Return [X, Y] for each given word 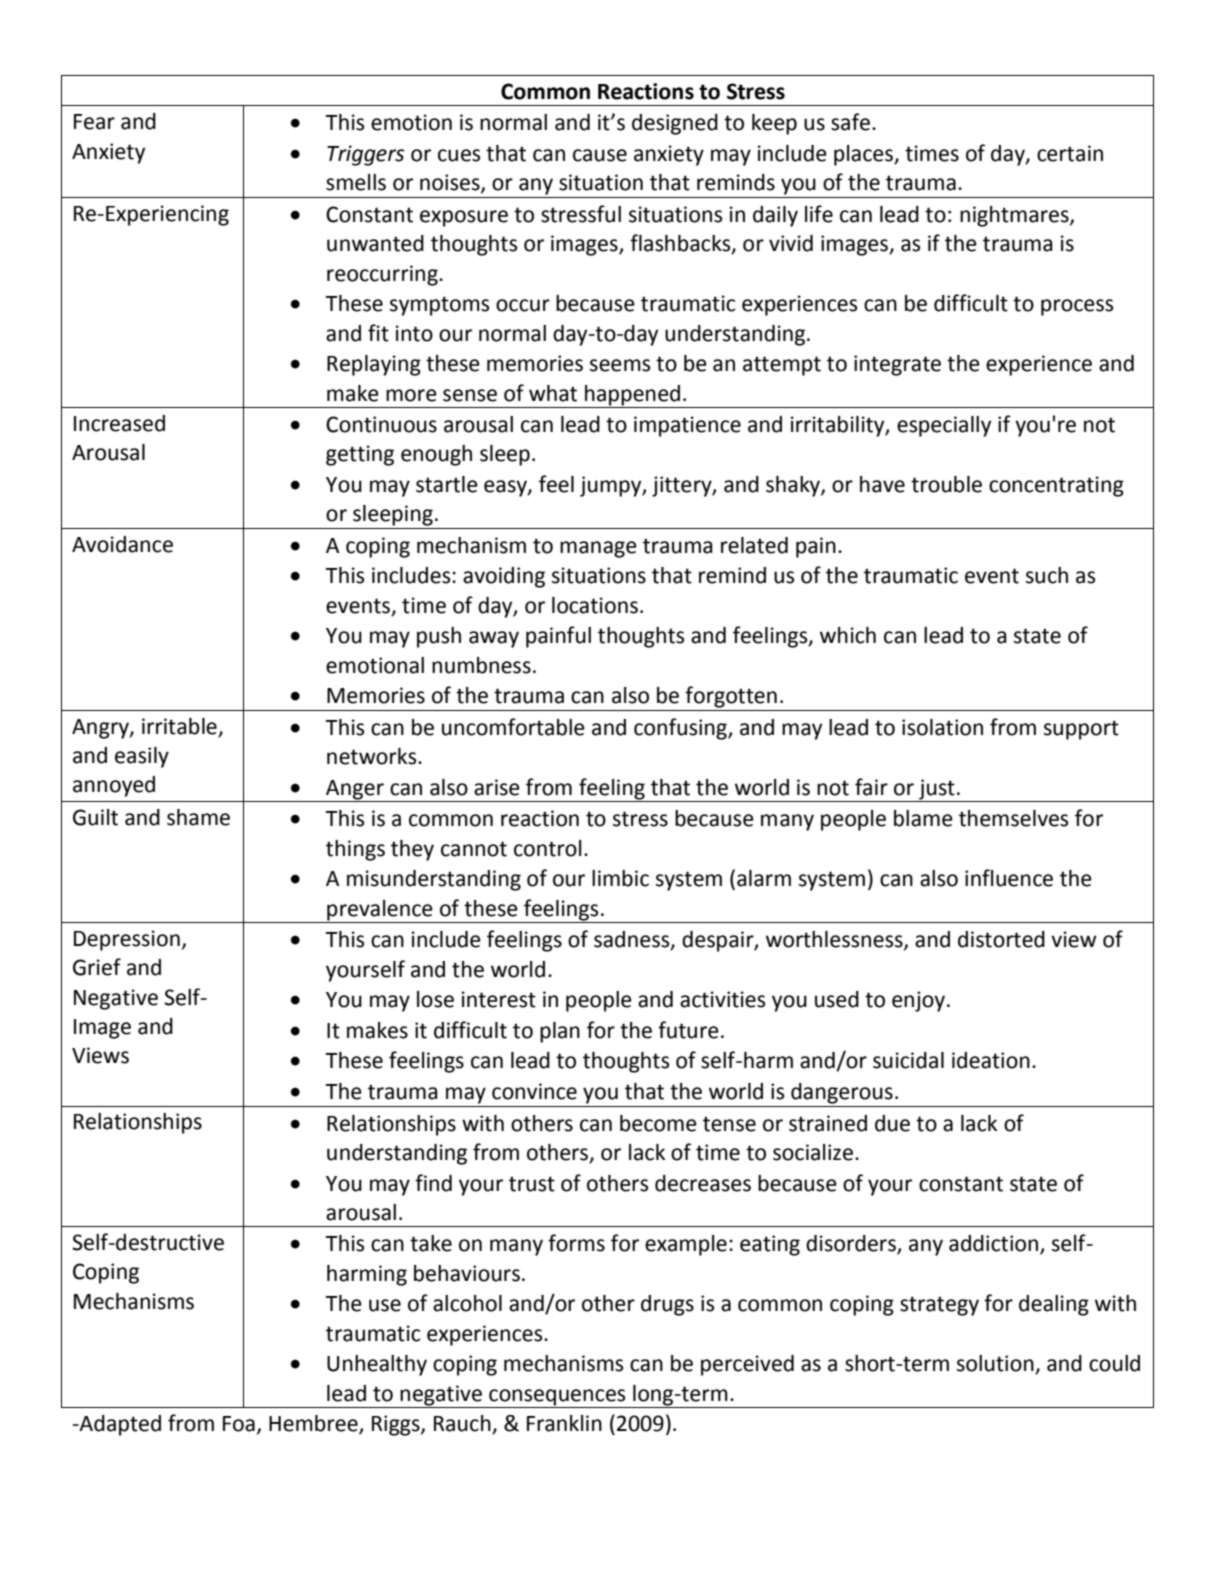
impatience [687, 426]
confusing [681, 729]
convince [534, 1091]
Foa [239, 1424]
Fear [94, 122]
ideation [991, 1060]
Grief [97, 967]
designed [675, 124]
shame [198, 817]
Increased [119, 423]
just [937, 789]
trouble [946, 484]
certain [1070, 153]
